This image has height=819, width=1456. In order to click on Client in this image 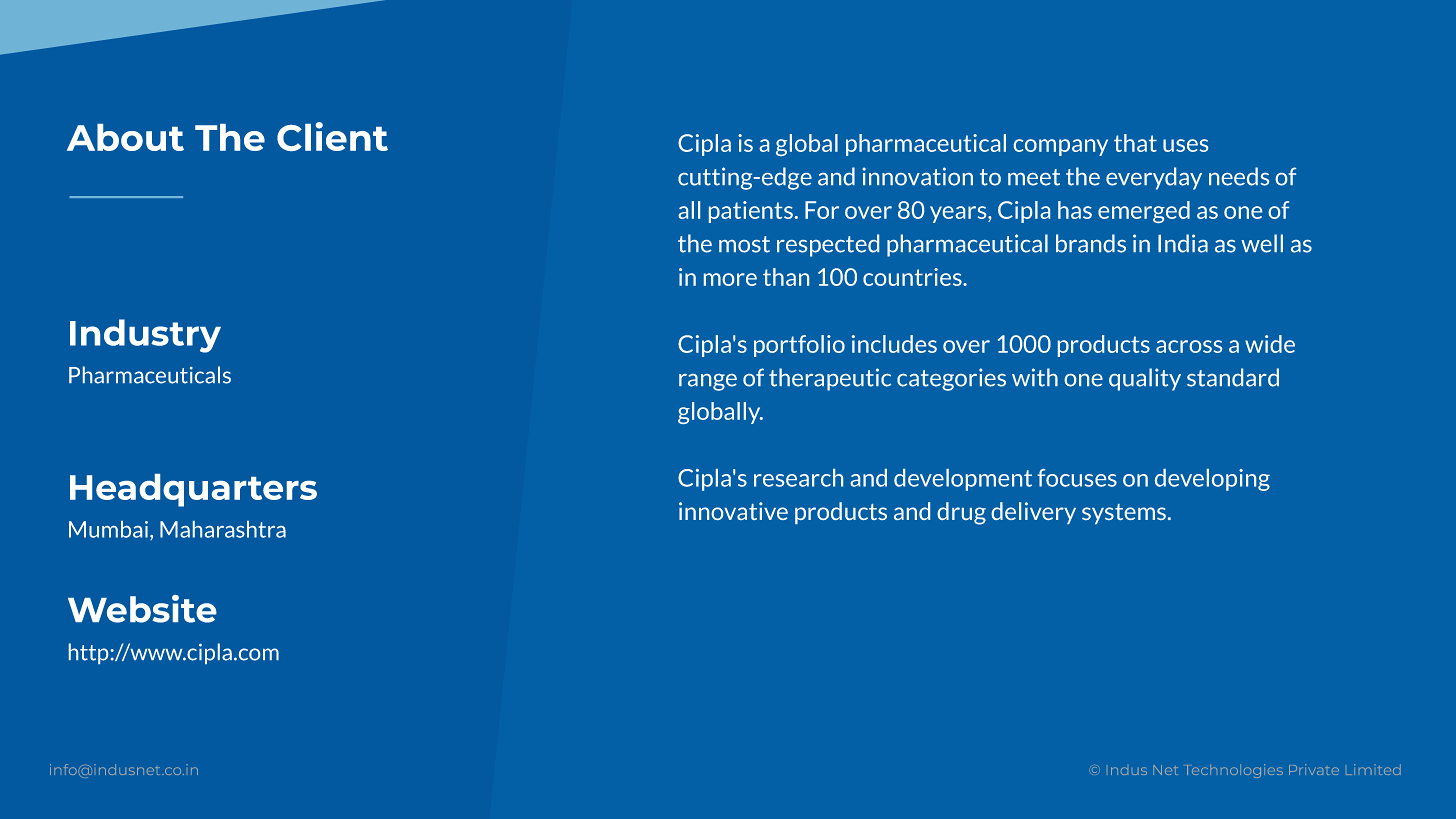, I will do `click(332, 136)`.
